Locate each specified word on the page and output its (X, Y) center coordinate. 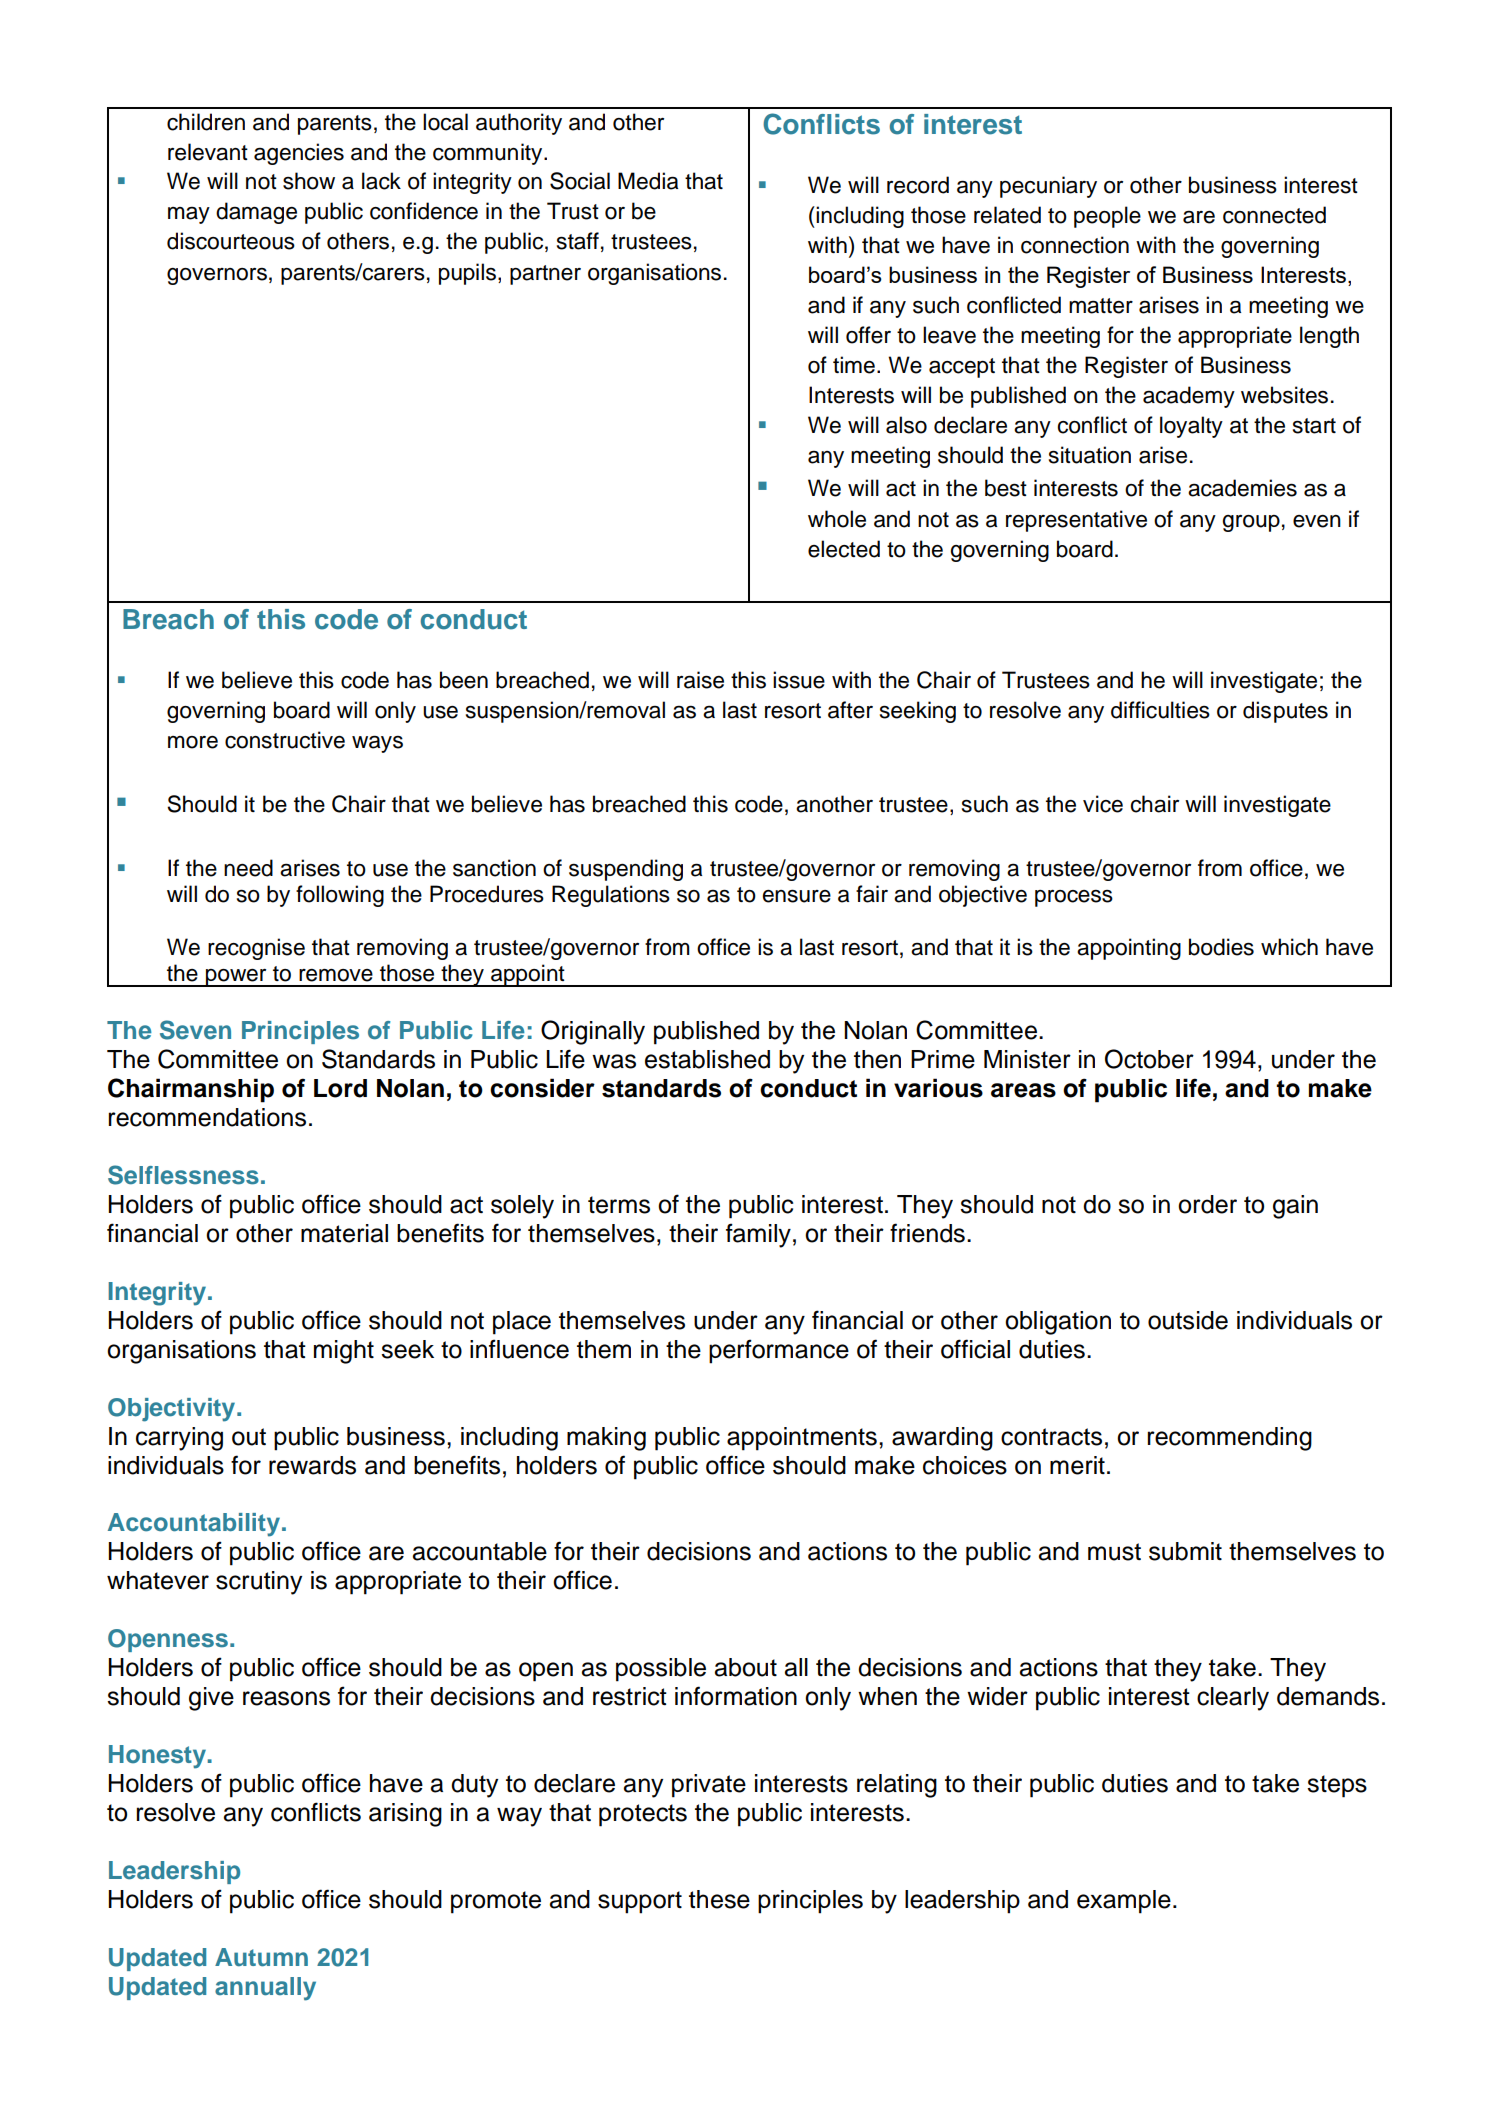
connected (1274, 215)
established (707, 1059)
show (309, 181)
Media (648, 181)
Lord (340, 1088)
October (1149, 1059)
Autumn (261, 1957)
